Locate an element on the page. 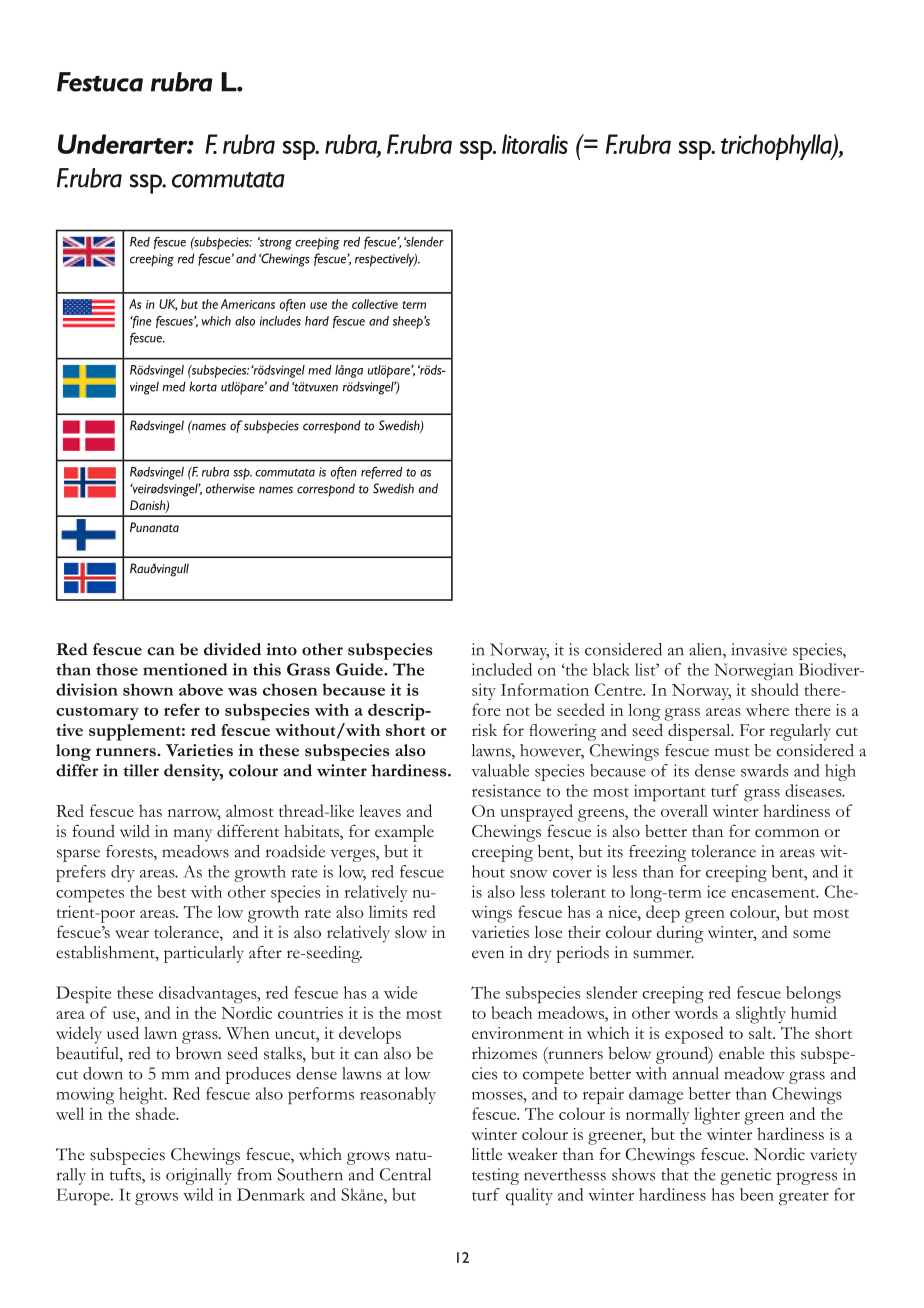  originally is located at coordinates (199, 1176).
